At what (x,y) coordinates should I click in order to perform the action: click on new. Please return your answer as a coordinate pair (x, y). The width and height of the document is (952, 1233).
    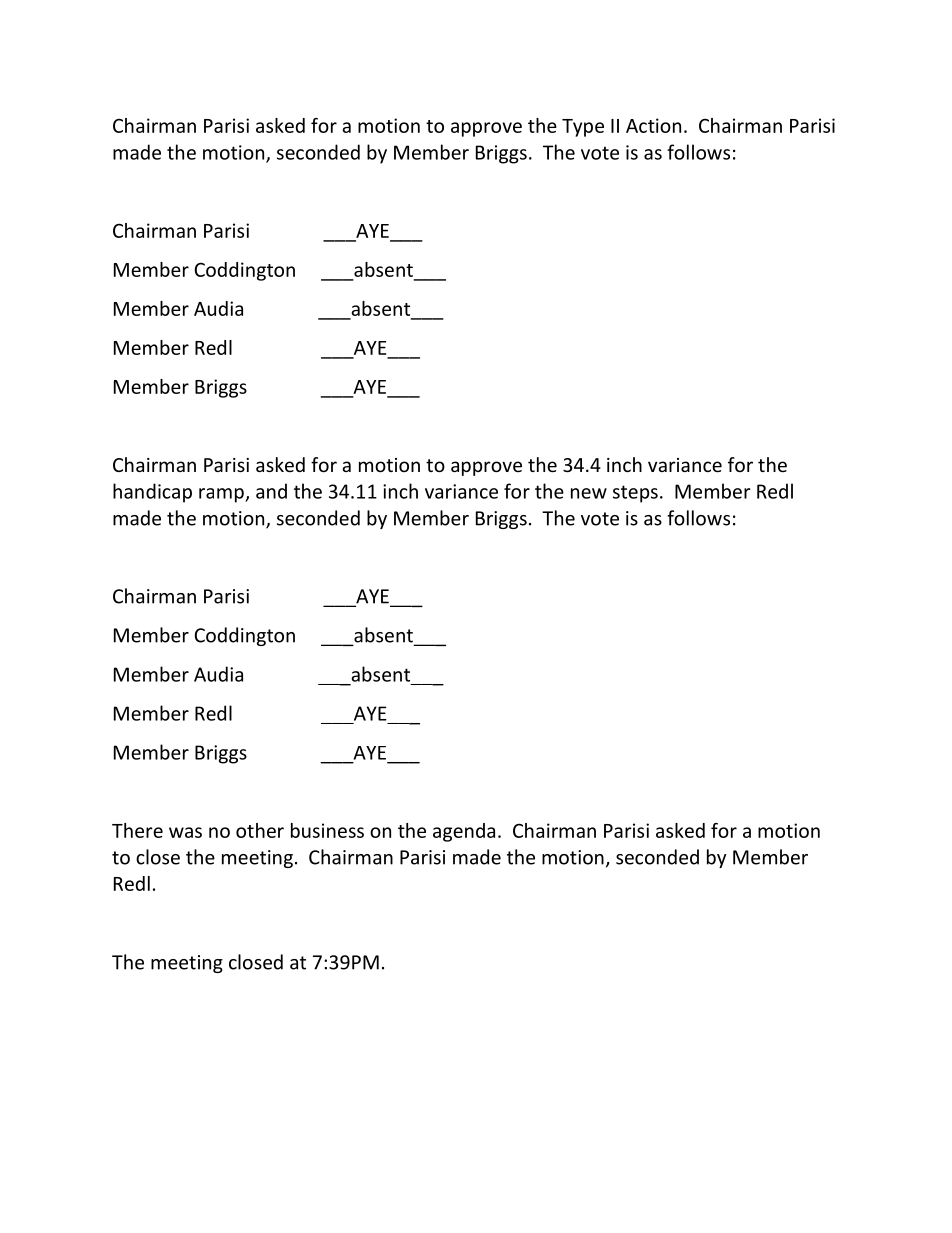
    Looking at the image, I should click on (589, 493).
